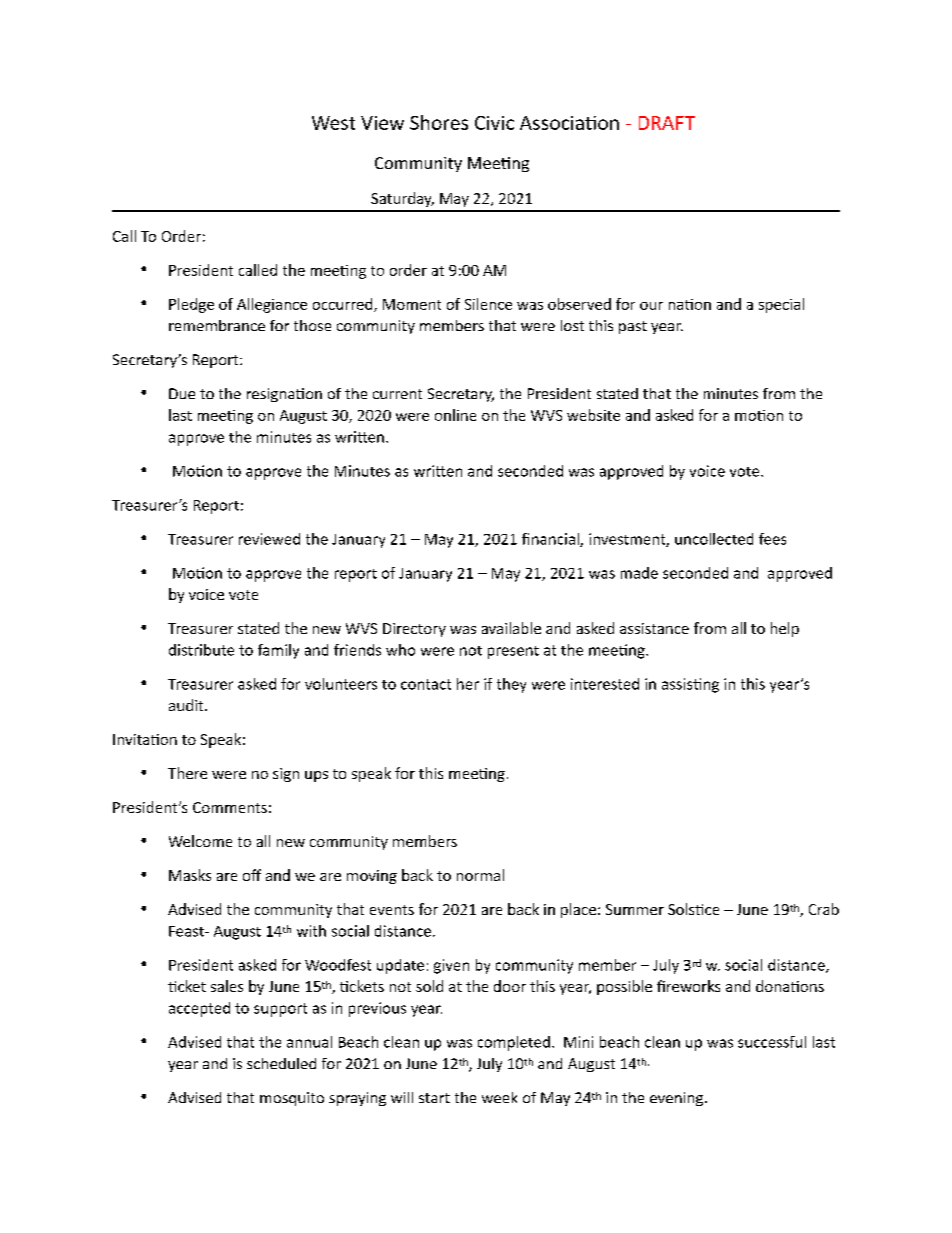  I want to click on Due, so click(182, 393).
